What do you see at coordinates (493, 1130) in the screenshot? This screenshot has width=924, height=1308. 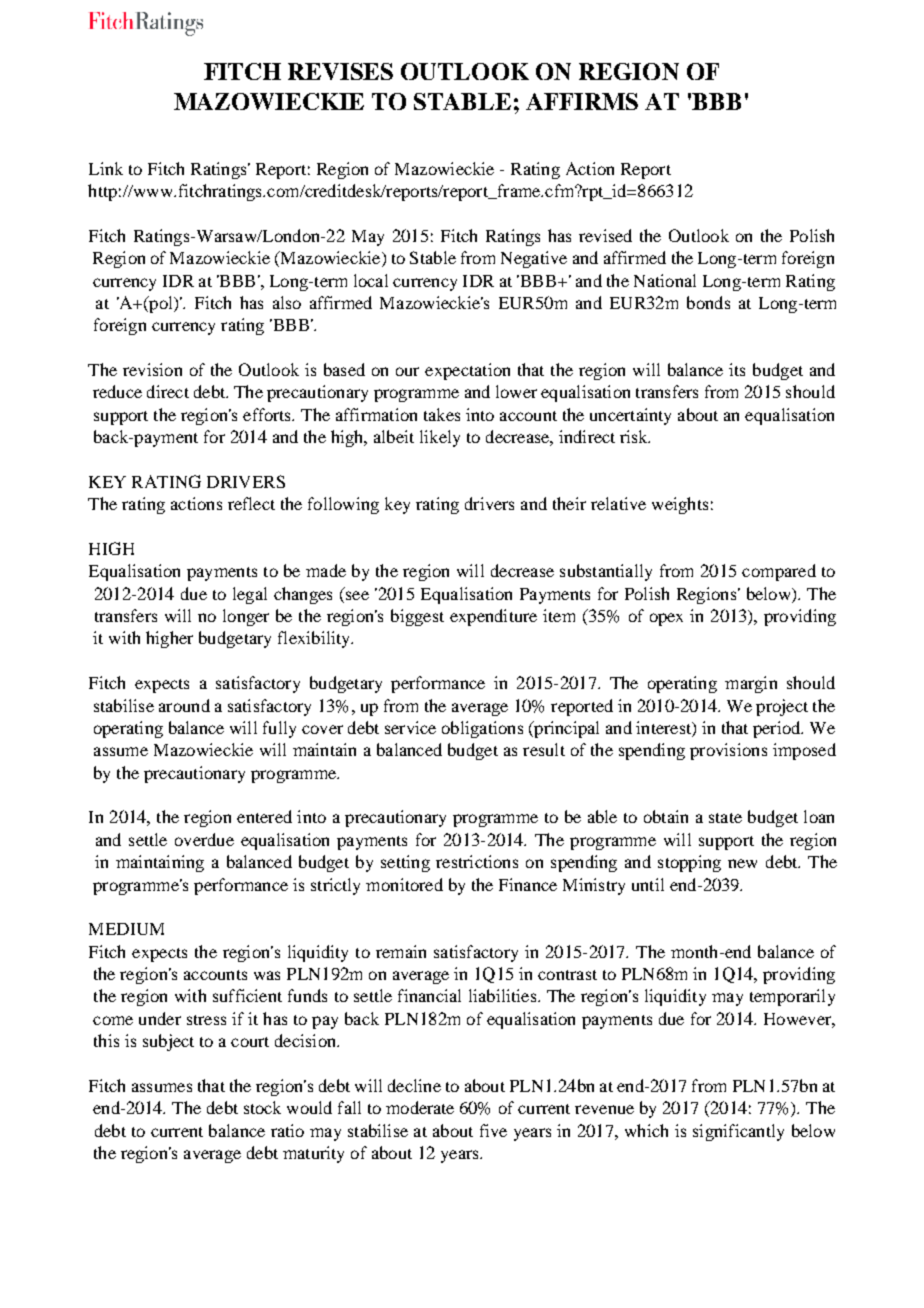 I see `five` at bounding box center [493, 1130].
